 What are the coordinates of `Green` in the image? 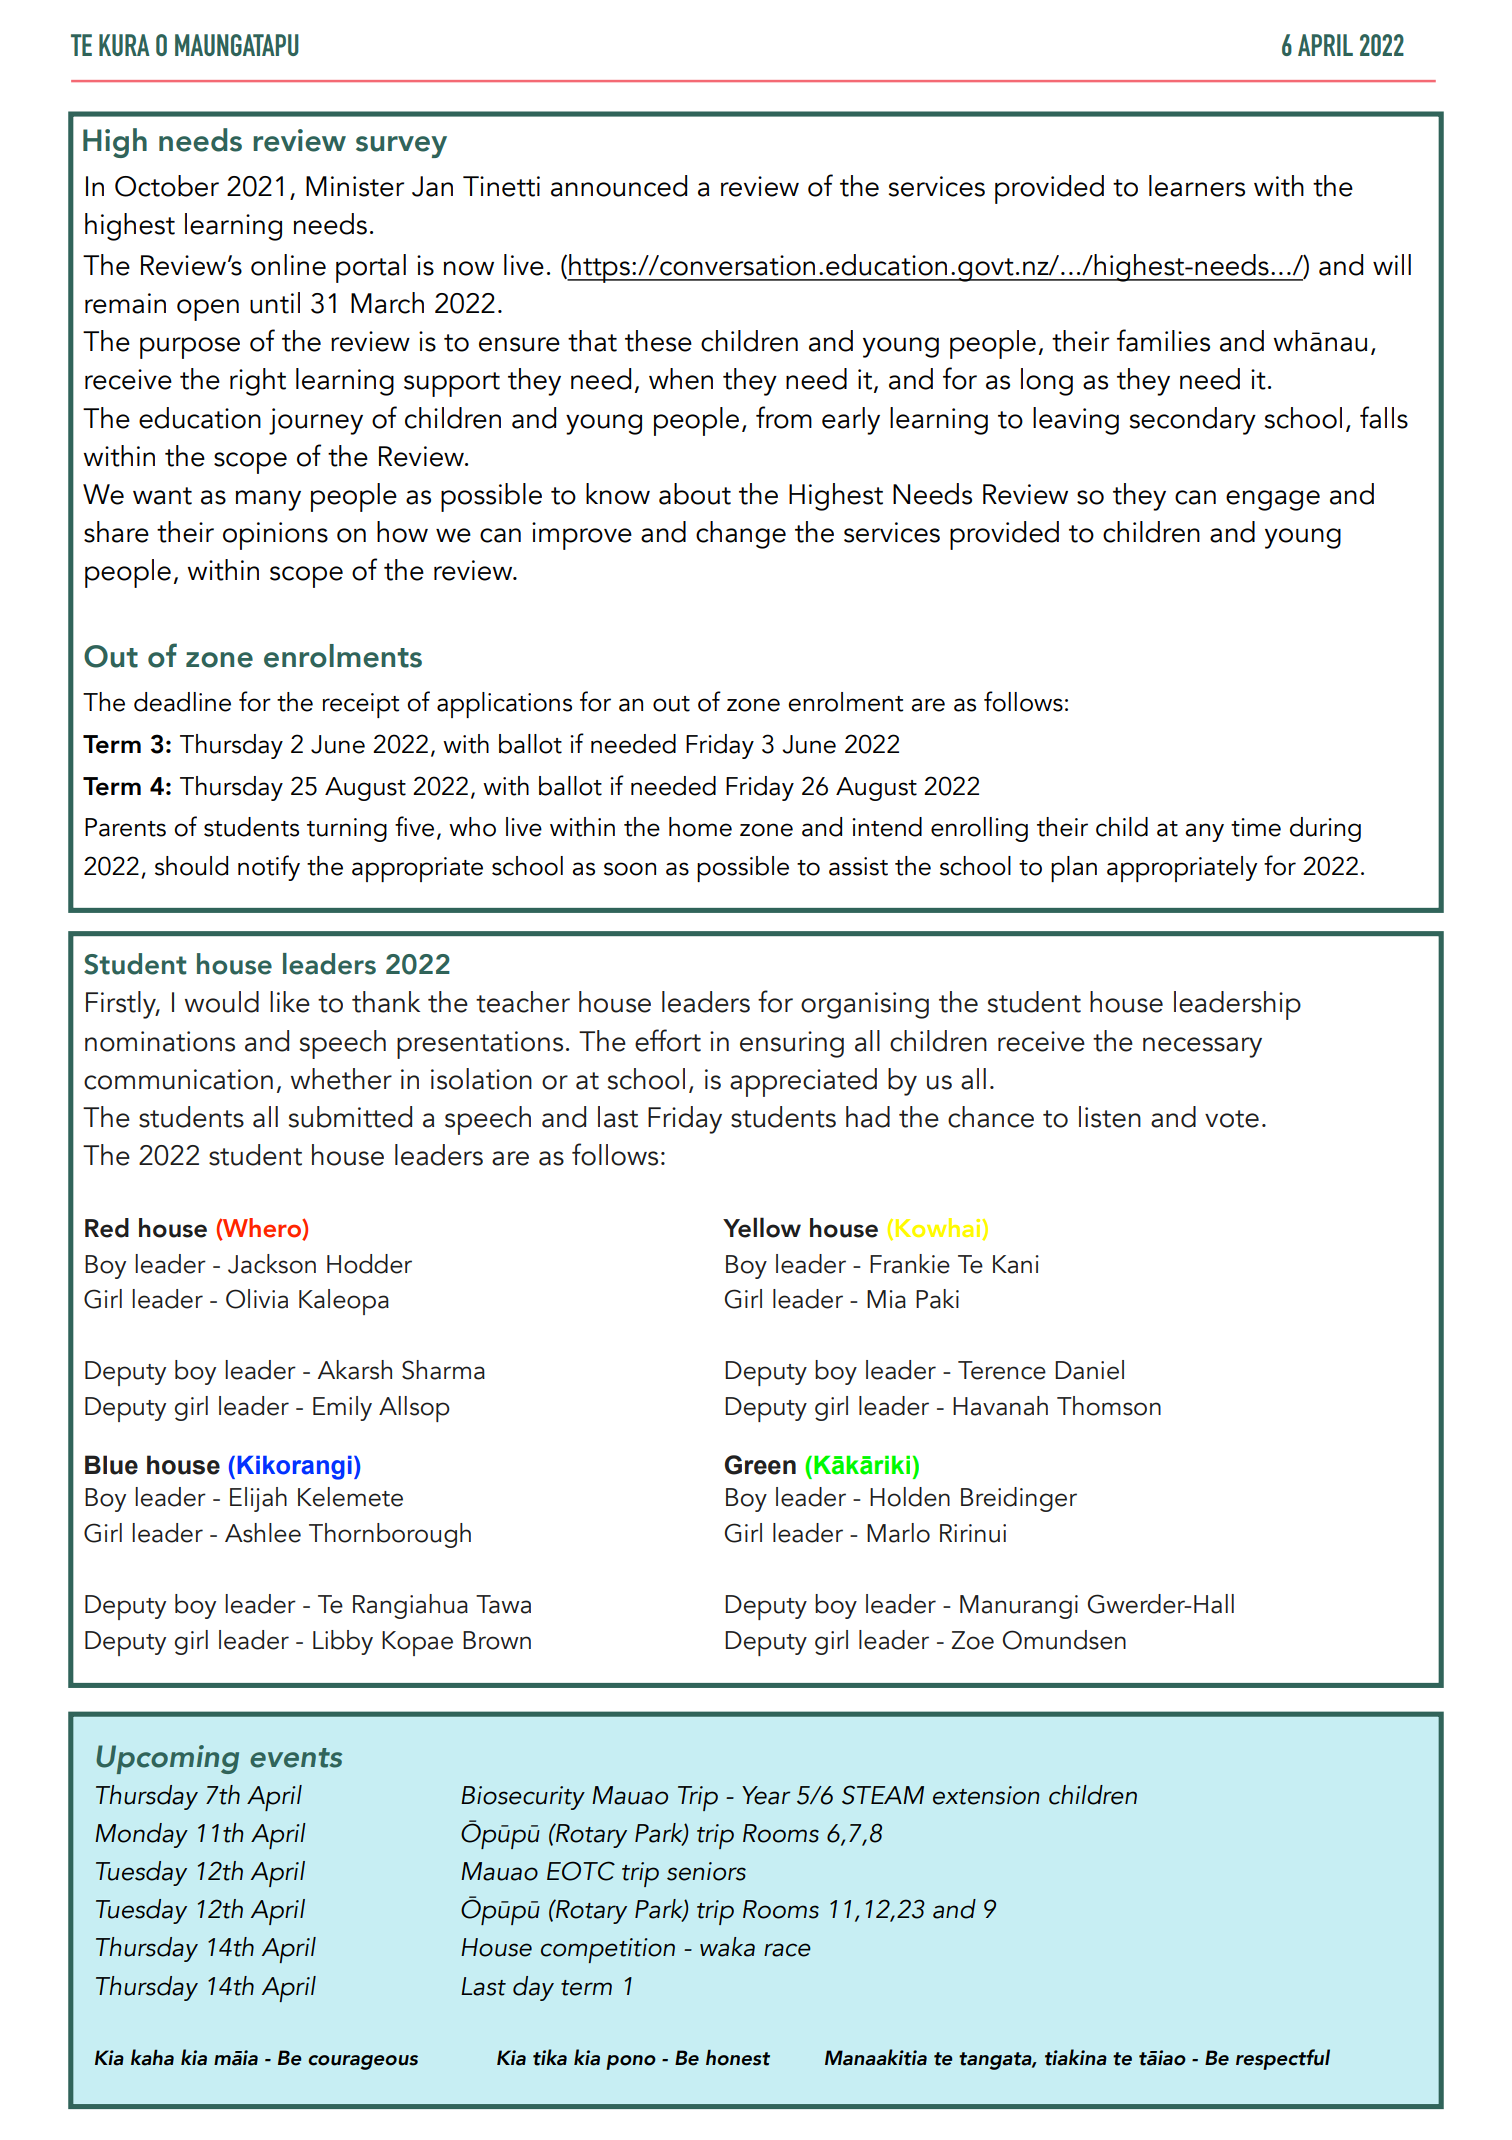 It's located at (760, 1465).
